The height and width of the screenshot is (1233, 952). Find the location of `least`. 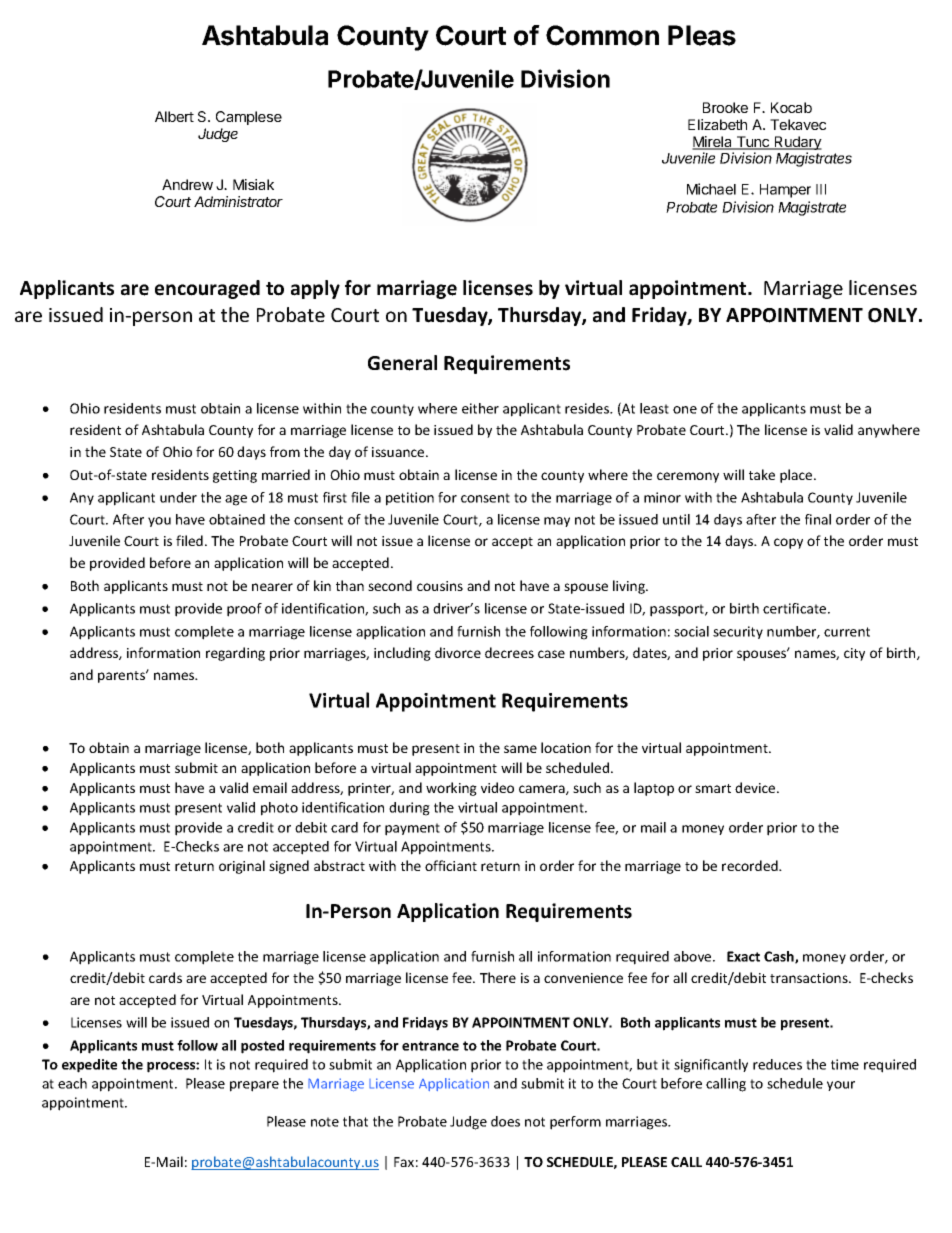

least is located at coordinates (654, 408).
